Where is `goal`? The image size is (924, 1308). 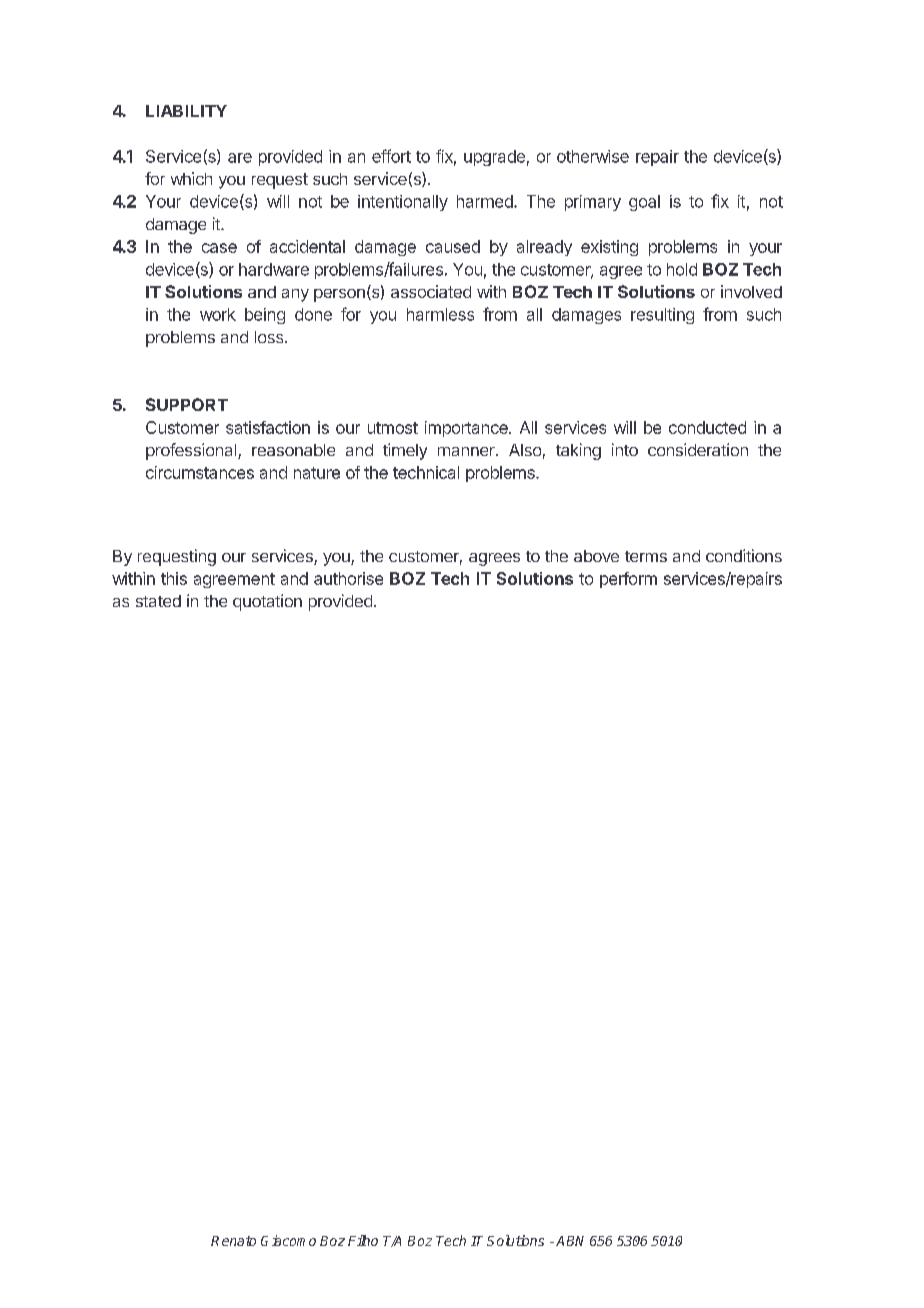 goal is located at coordinates (644, 203).
